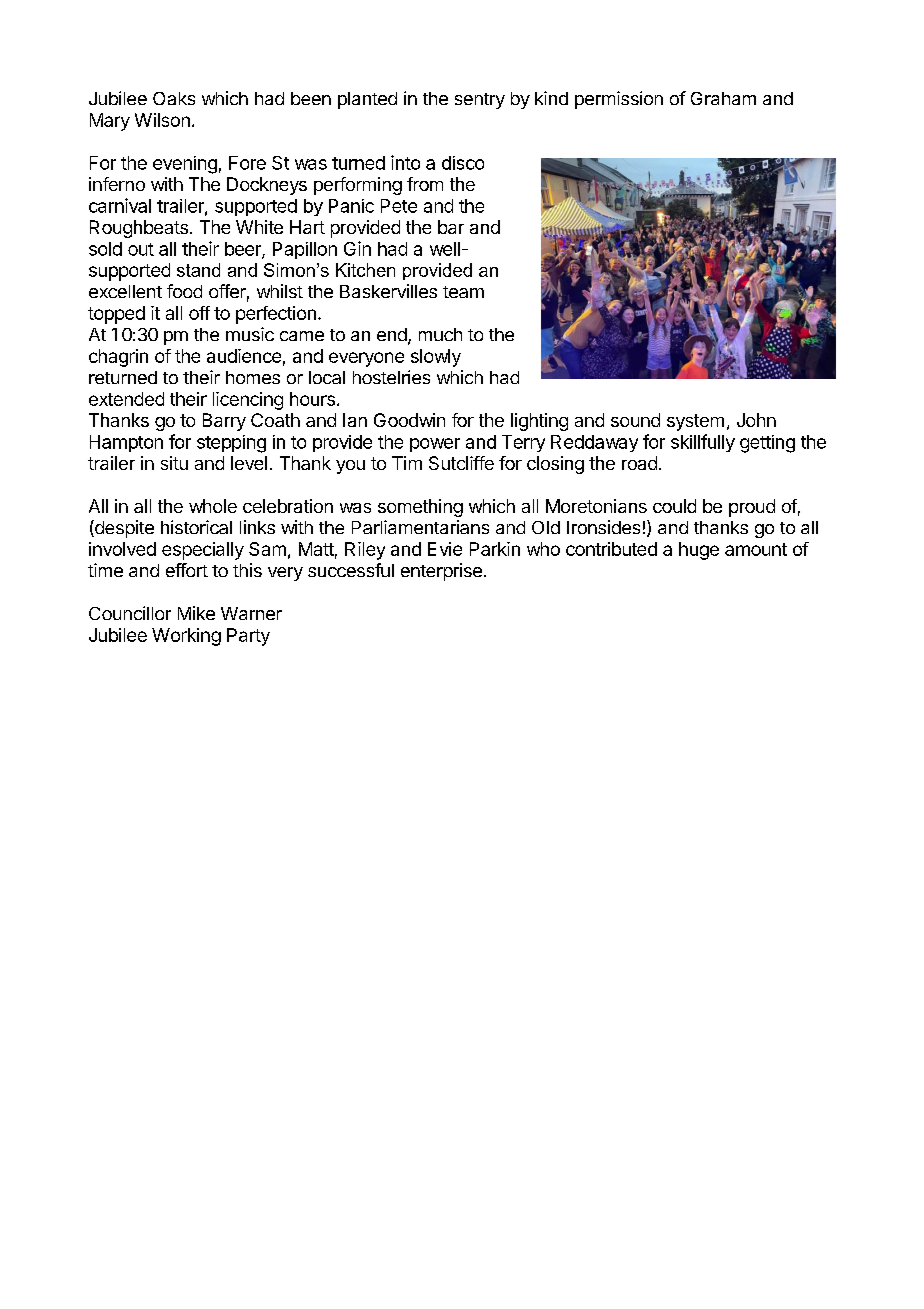 The image size is (924, 1309). Describe the element at coordinates (436, 358) in the screenshot. I see `slowly` at that location.
